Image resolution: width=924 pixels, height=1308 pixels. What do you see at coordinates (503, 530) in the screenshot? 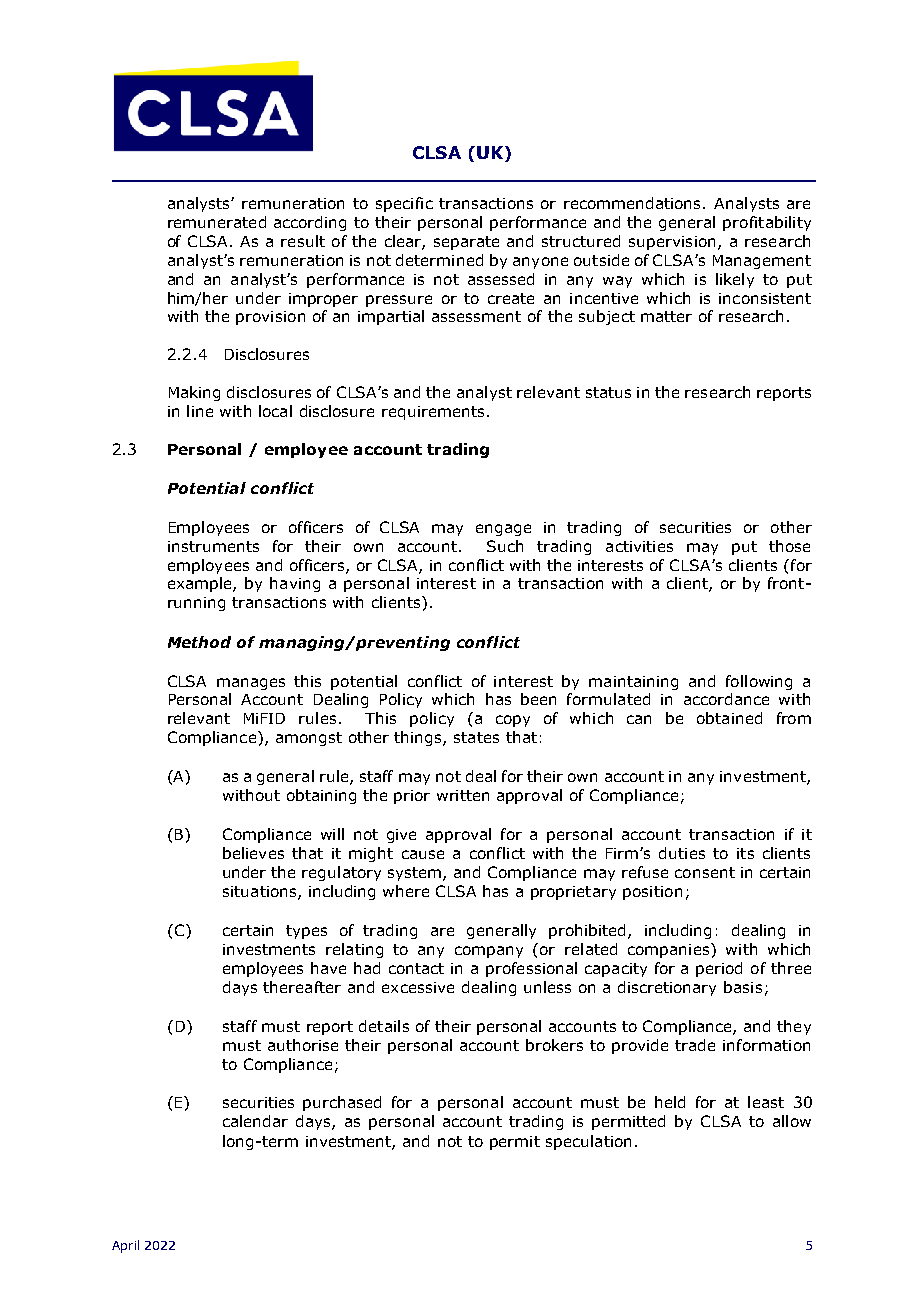
I see `engage` at bounding box center [503, 530].
